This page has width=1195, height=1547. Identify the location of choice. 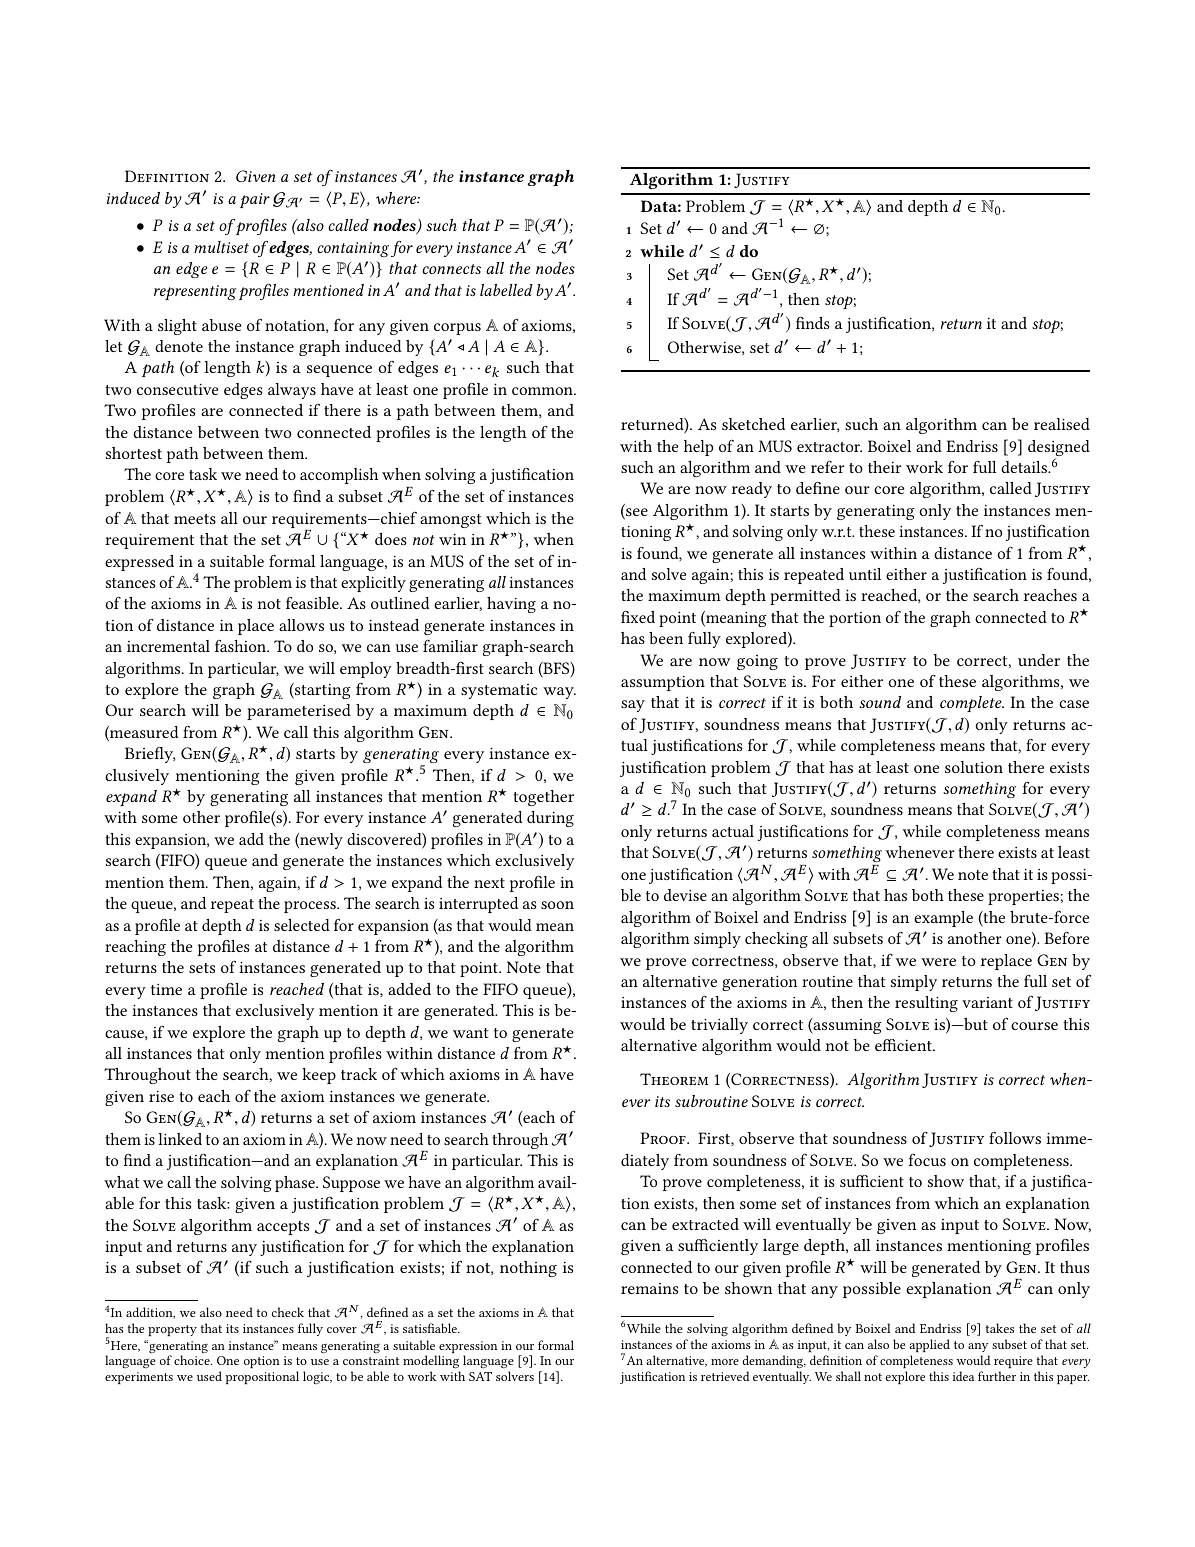
(193, 1360).
